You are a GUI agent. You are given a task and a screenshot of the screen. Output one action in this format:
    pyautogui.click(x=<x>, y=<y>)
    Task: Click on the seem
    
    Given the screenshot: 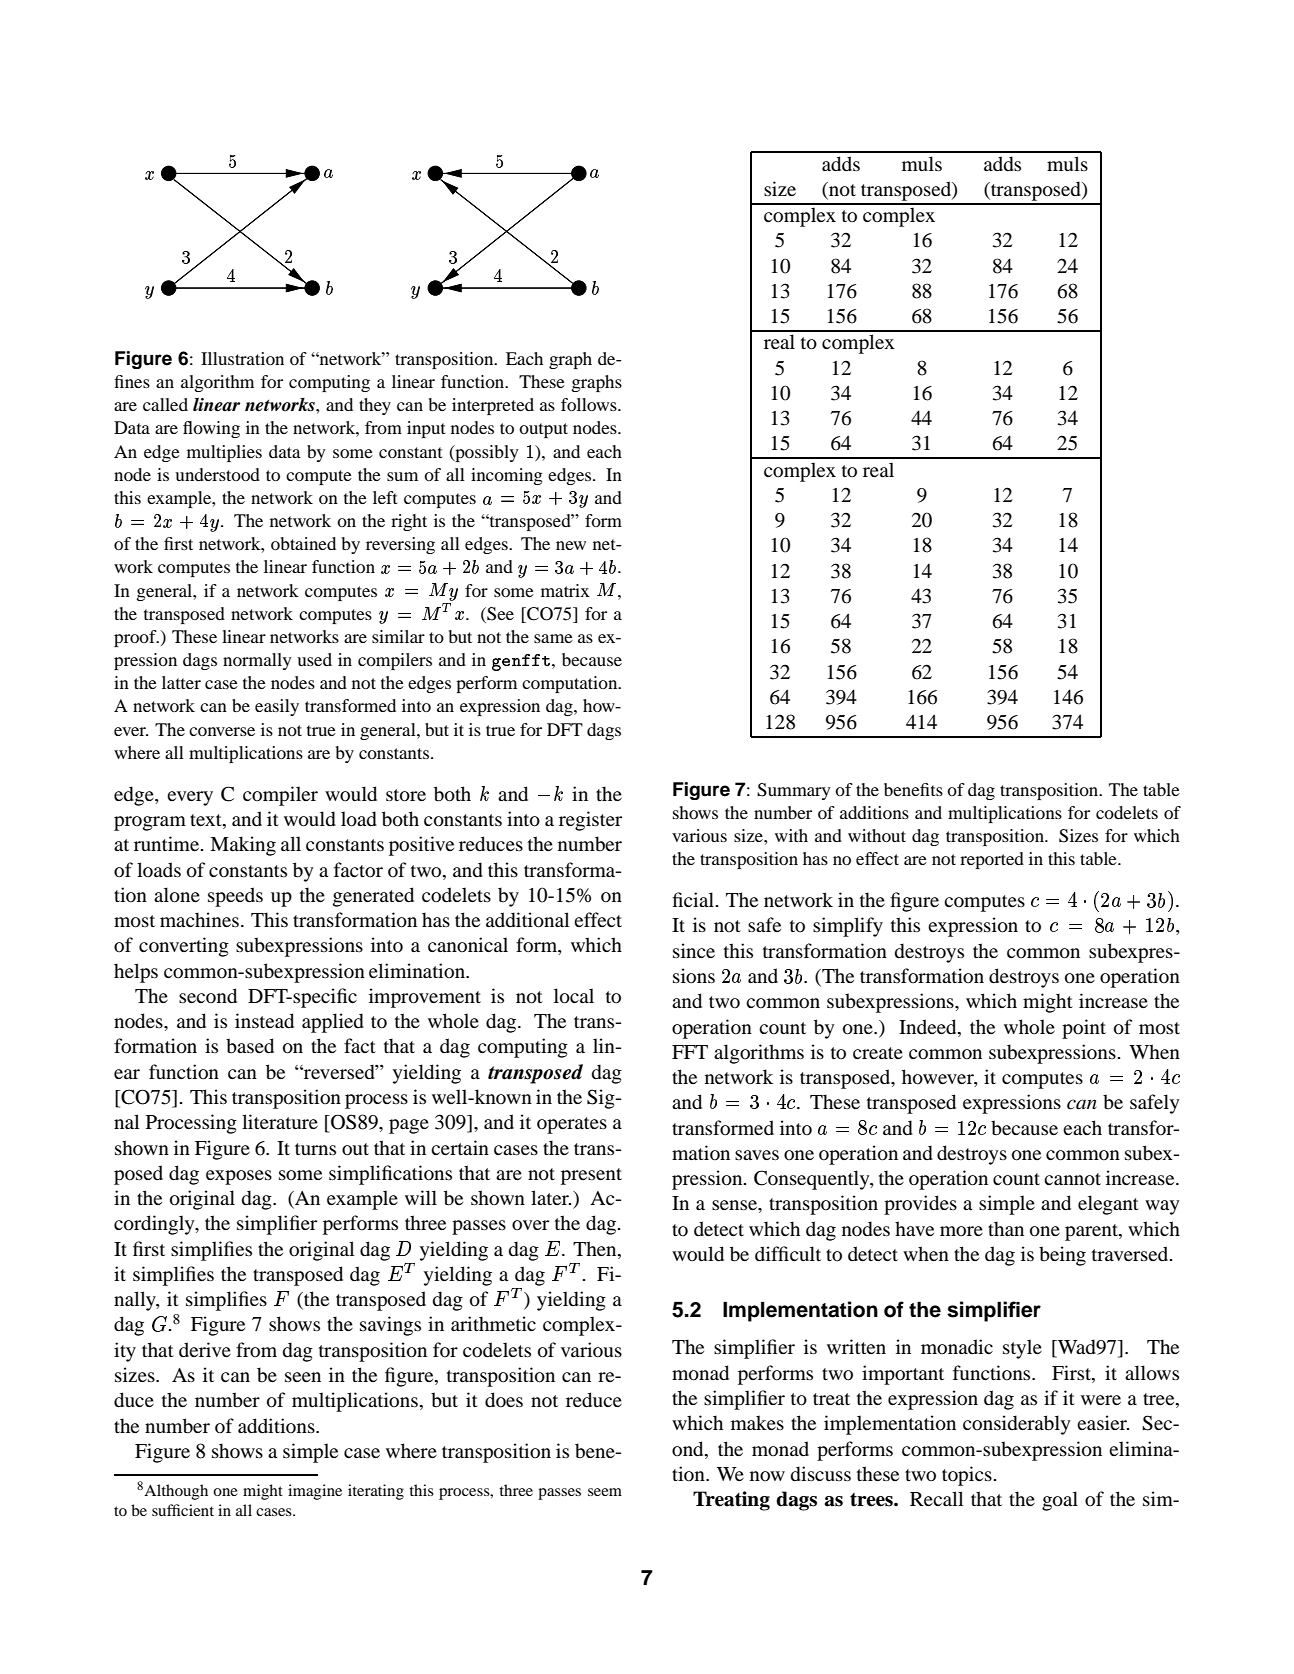 What is the action you would take?
    pyautogui.click(x=605, y=1492)
